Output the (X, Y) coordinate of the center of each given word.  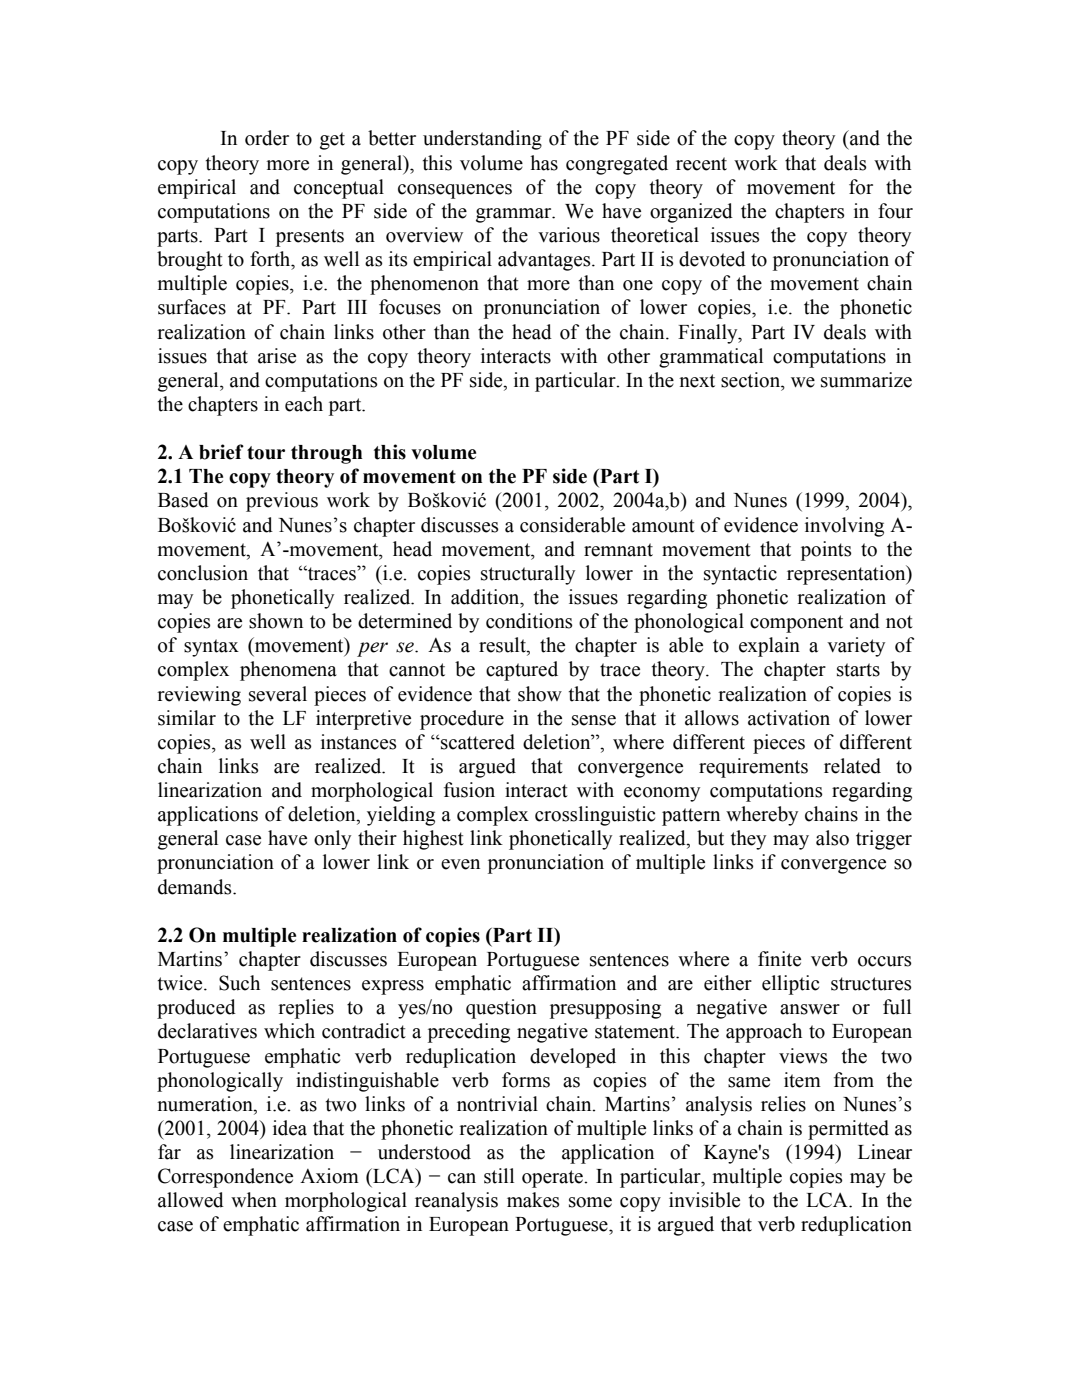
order (267, 138)
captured (522, 671)
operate (553, 1179)
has (544, 163)
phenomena (288, 671)
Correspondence (225, 1178)
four (895, 211)
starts (858, 670)
